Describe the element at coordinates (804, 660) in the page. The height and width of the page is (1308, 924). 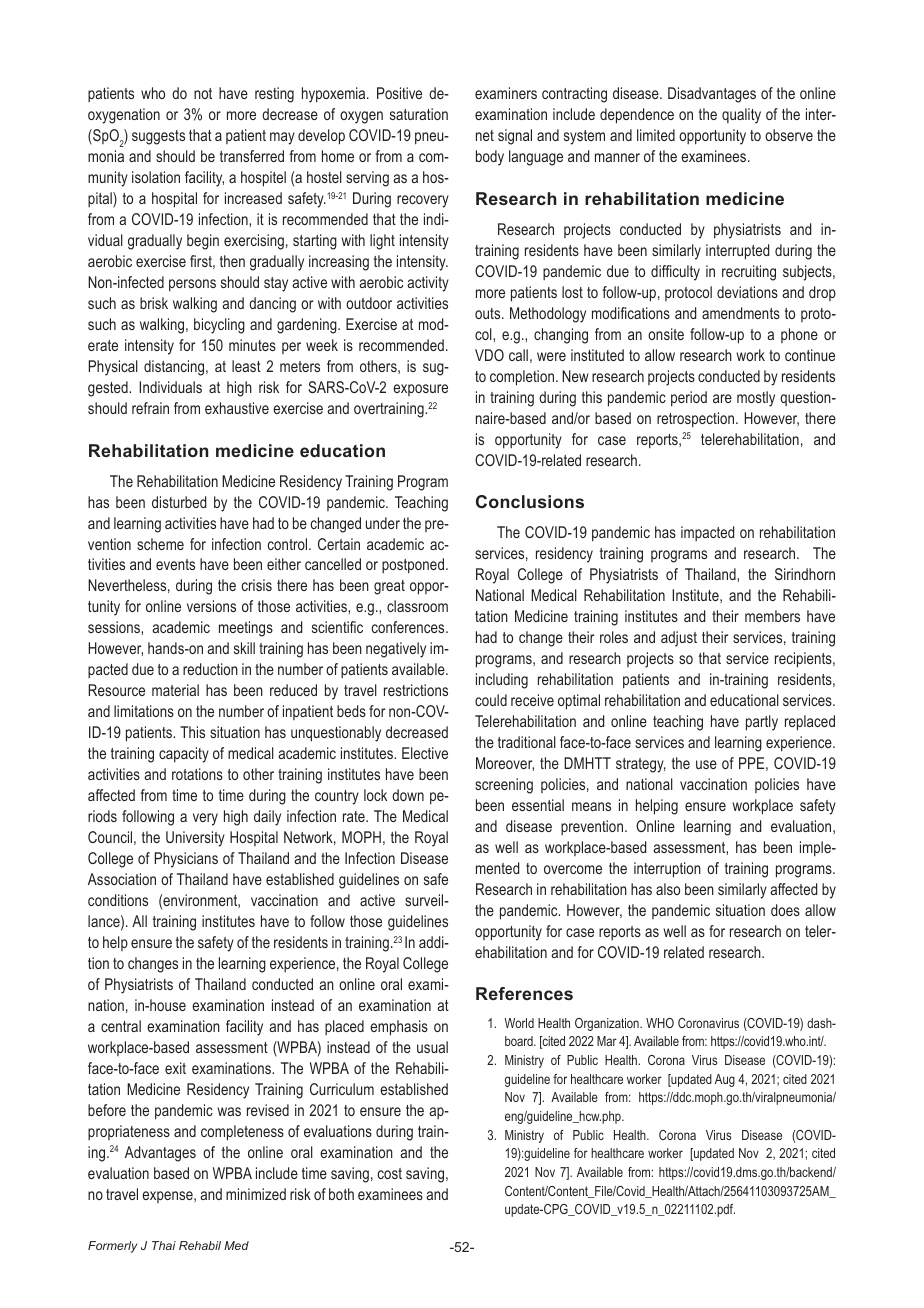
I see `recipients` at that location.
